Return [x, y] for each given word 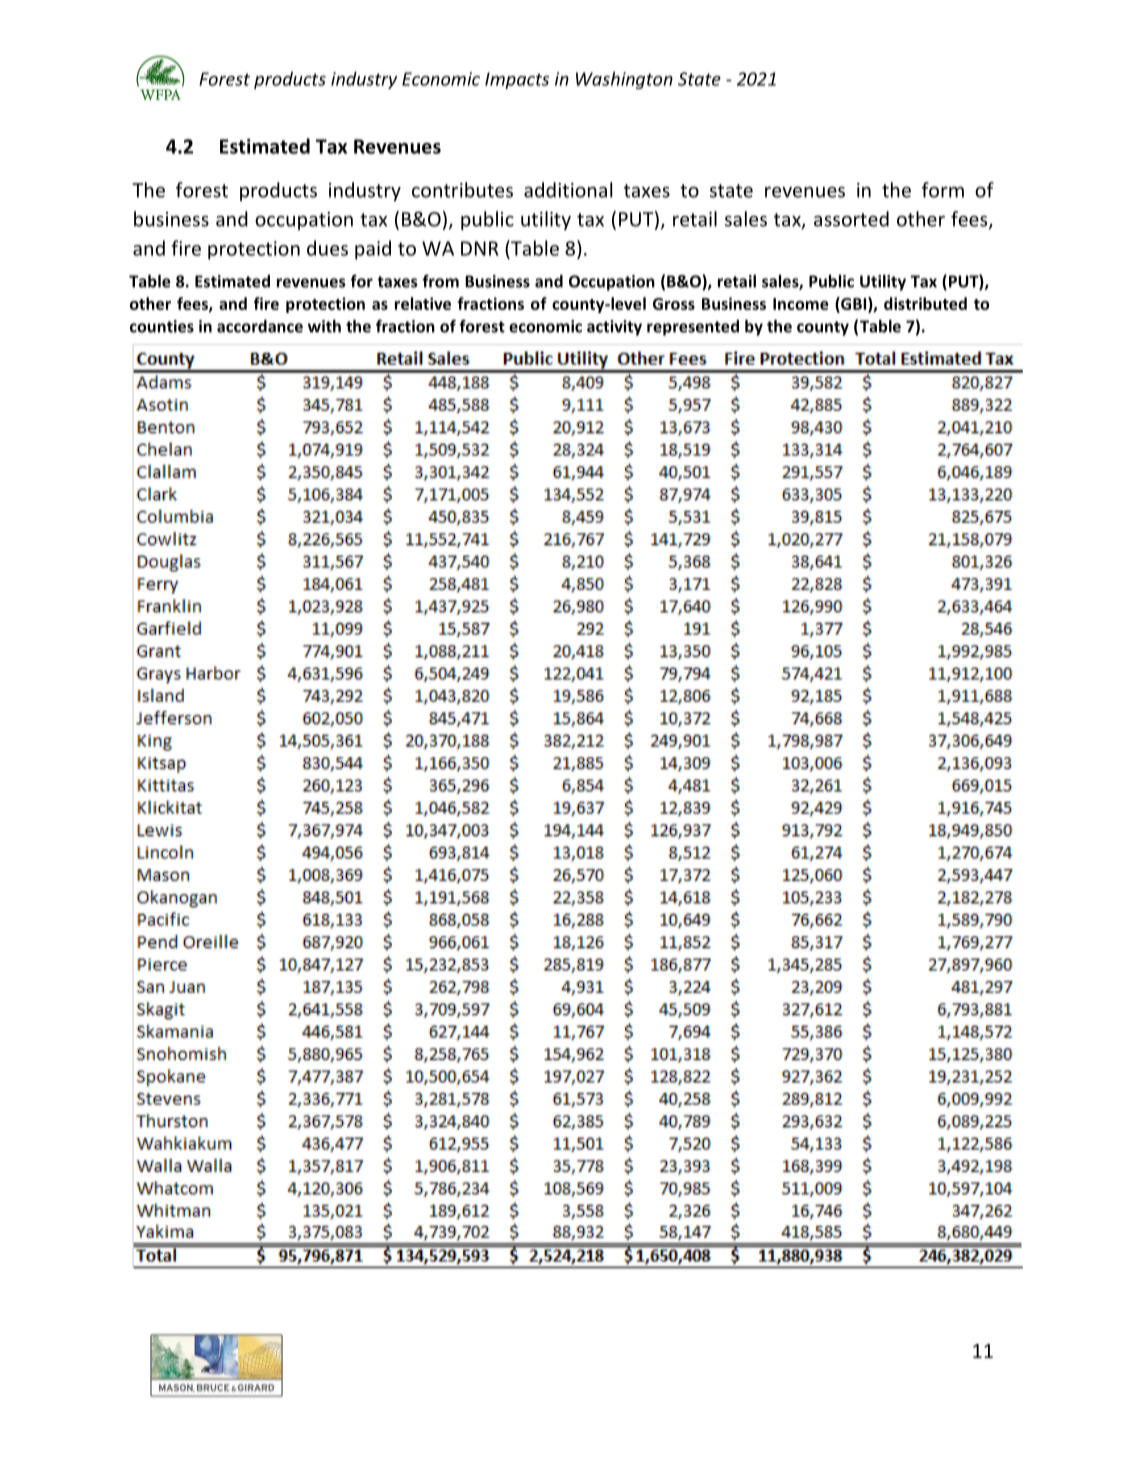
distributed [925, 303]
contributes [462, 190]
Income [801, 304]
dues [327, 248]
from [440, 281]
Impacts [517, 80]
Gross [674, 304]
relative [423, 303]
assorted [851, 219]
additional [568, 190]
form [943, 190]
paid [373, 250]
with [324, 326]
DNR [479, 248]
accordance [260, 326]
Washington [624, 80]
